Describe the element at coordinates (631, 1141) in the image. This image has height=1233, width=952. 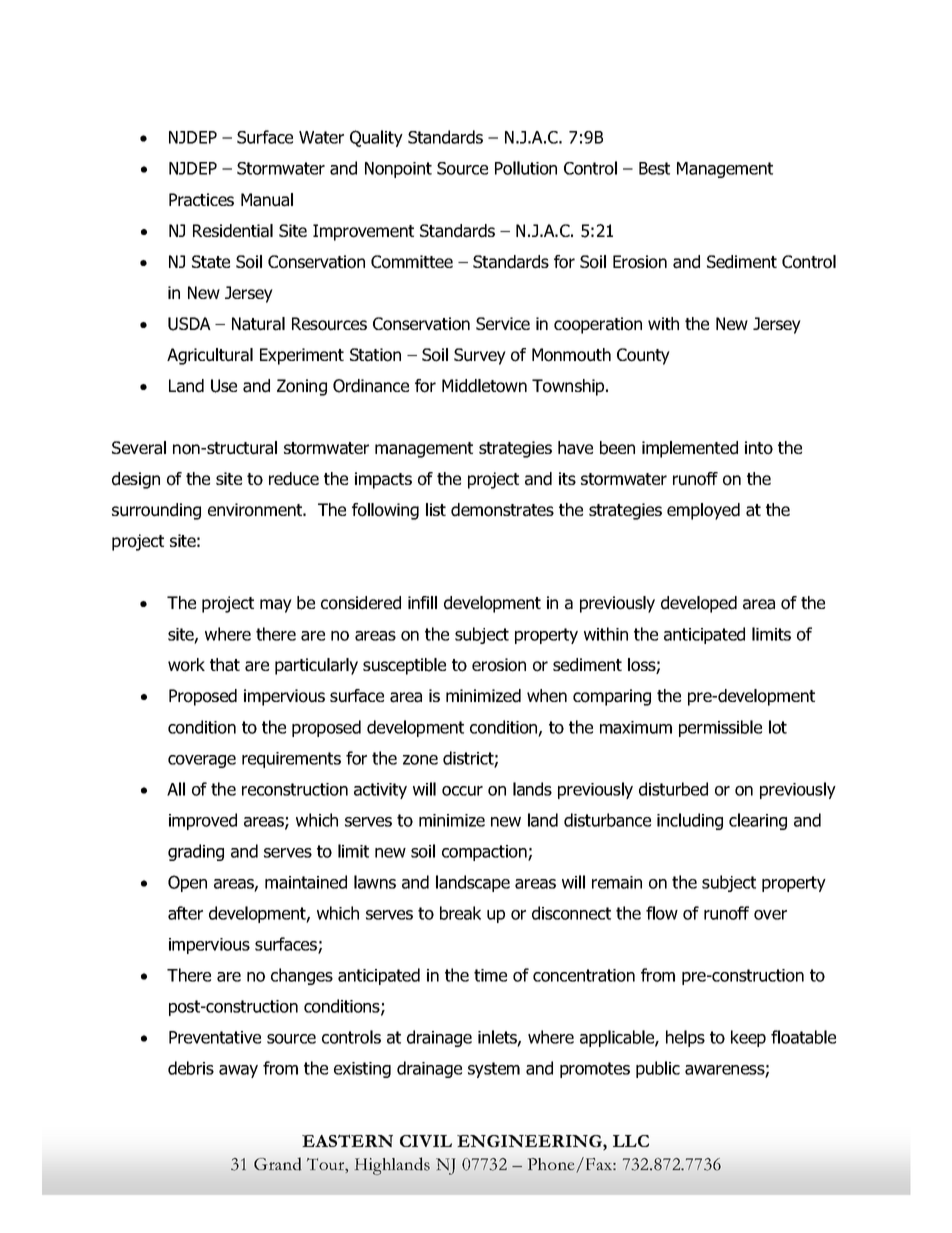
I see `LLC` at that location.
